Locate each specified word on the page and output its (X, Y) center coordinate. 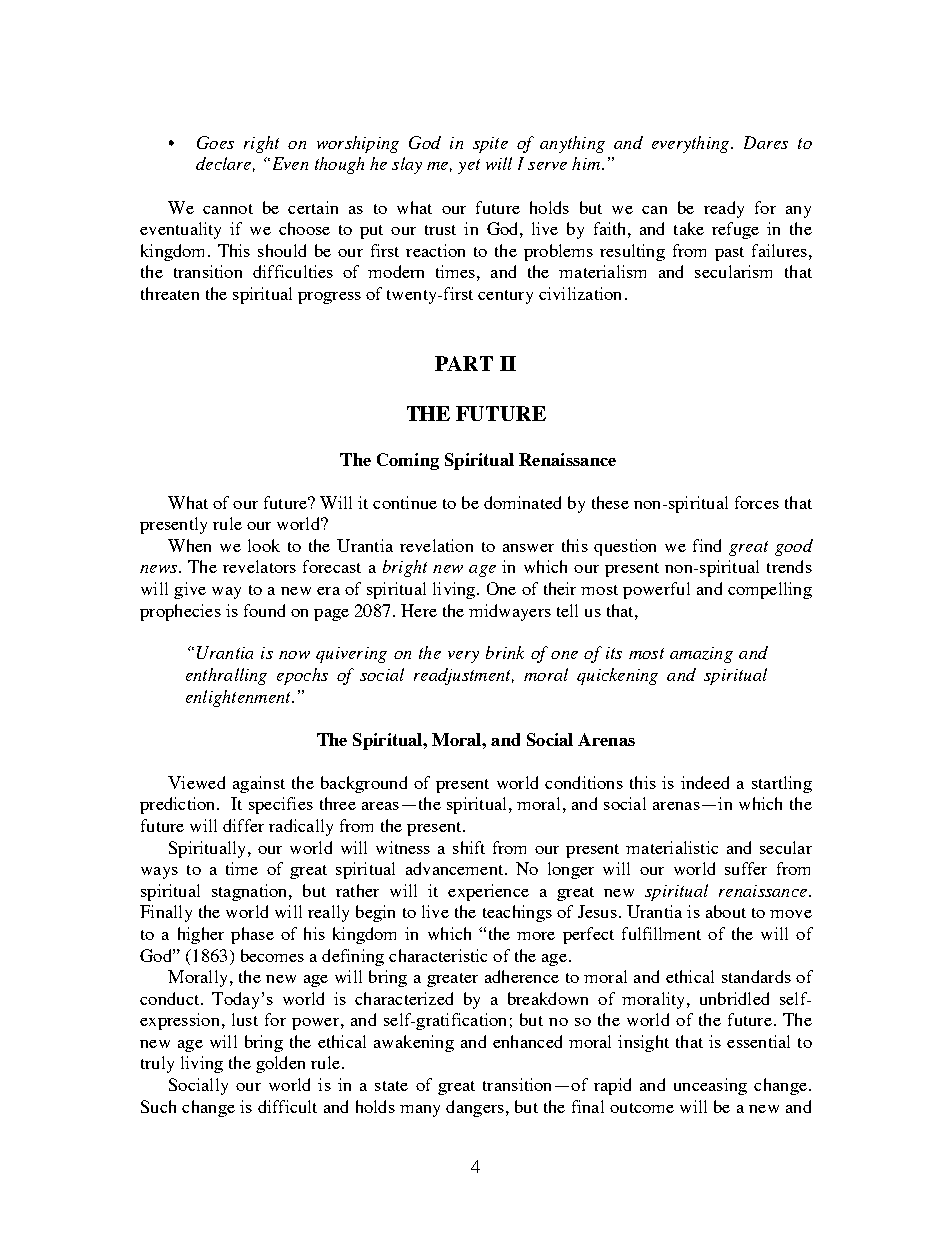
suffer (746, 868)
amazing (701, 655)
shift (469, 847)
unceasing (710, 1086)
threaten (170, 293)
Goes (215, 142)
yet (469, 166)
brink (505, 652)
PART (464, 363)
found (264, 610)
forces (757, 502)
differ (243, 825)
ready (724, 209)
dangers (475, 1108)
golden (280, 1064)
